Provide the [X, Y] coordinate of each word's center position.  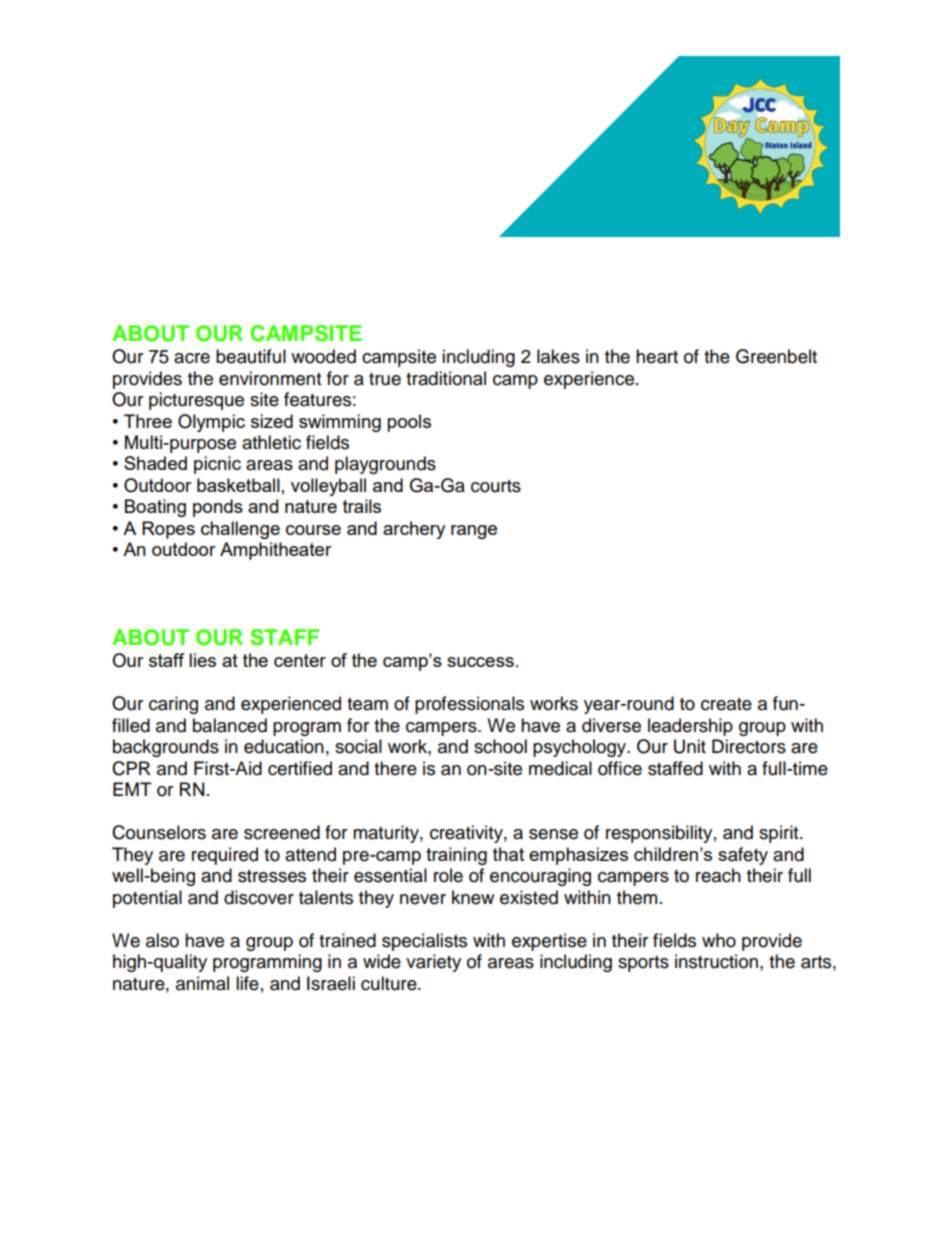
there [395, 768]
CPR [131, 768]
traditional [446, 378]
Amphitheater [276, 551]
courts [496, 486]
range [474, 532]
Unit [690, 746]
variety [433, 963]
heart [657, 356]
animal [202, 983]
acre [192, 358]
